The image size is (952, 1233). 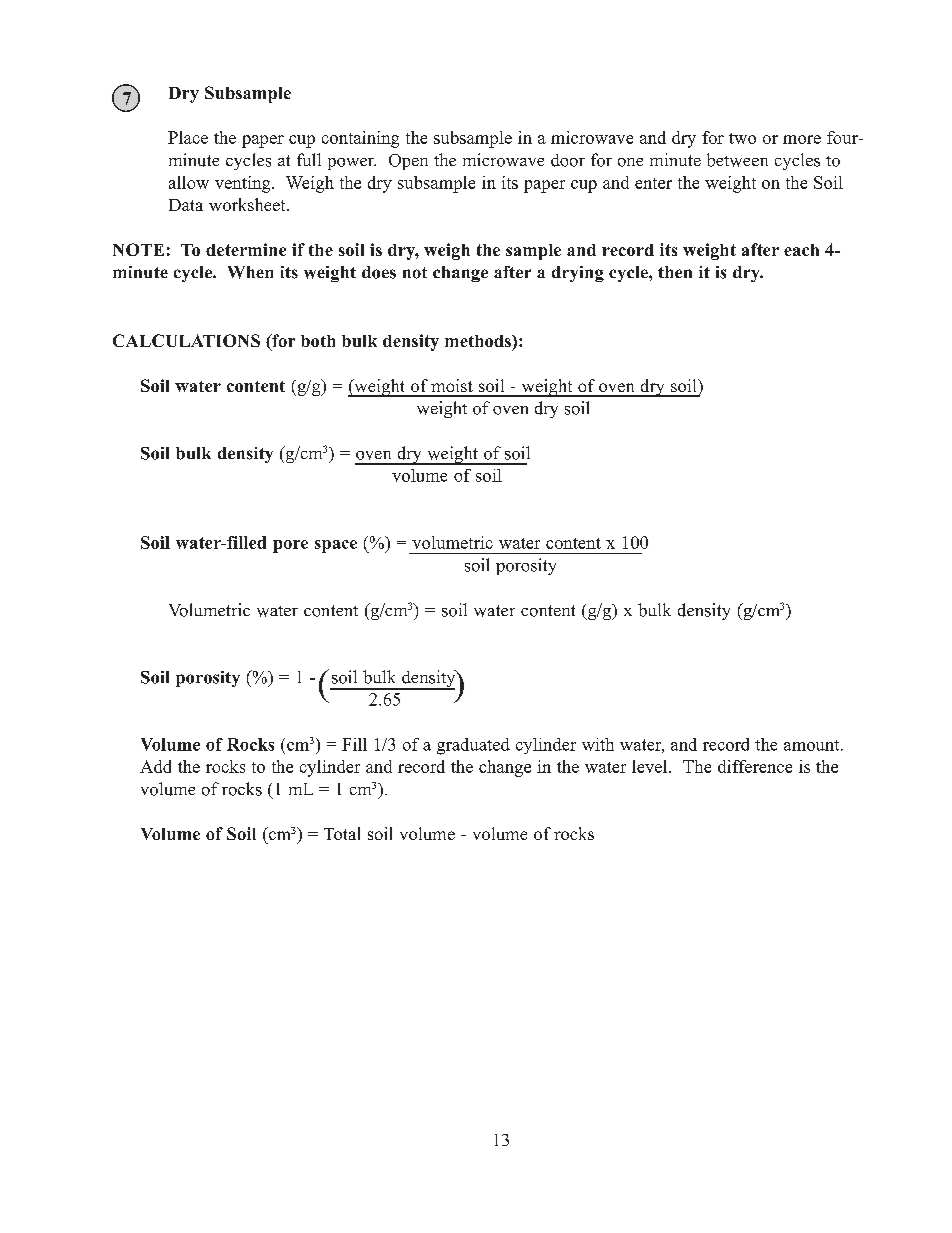 I want to click on methods, so click(x=479, y=341).
